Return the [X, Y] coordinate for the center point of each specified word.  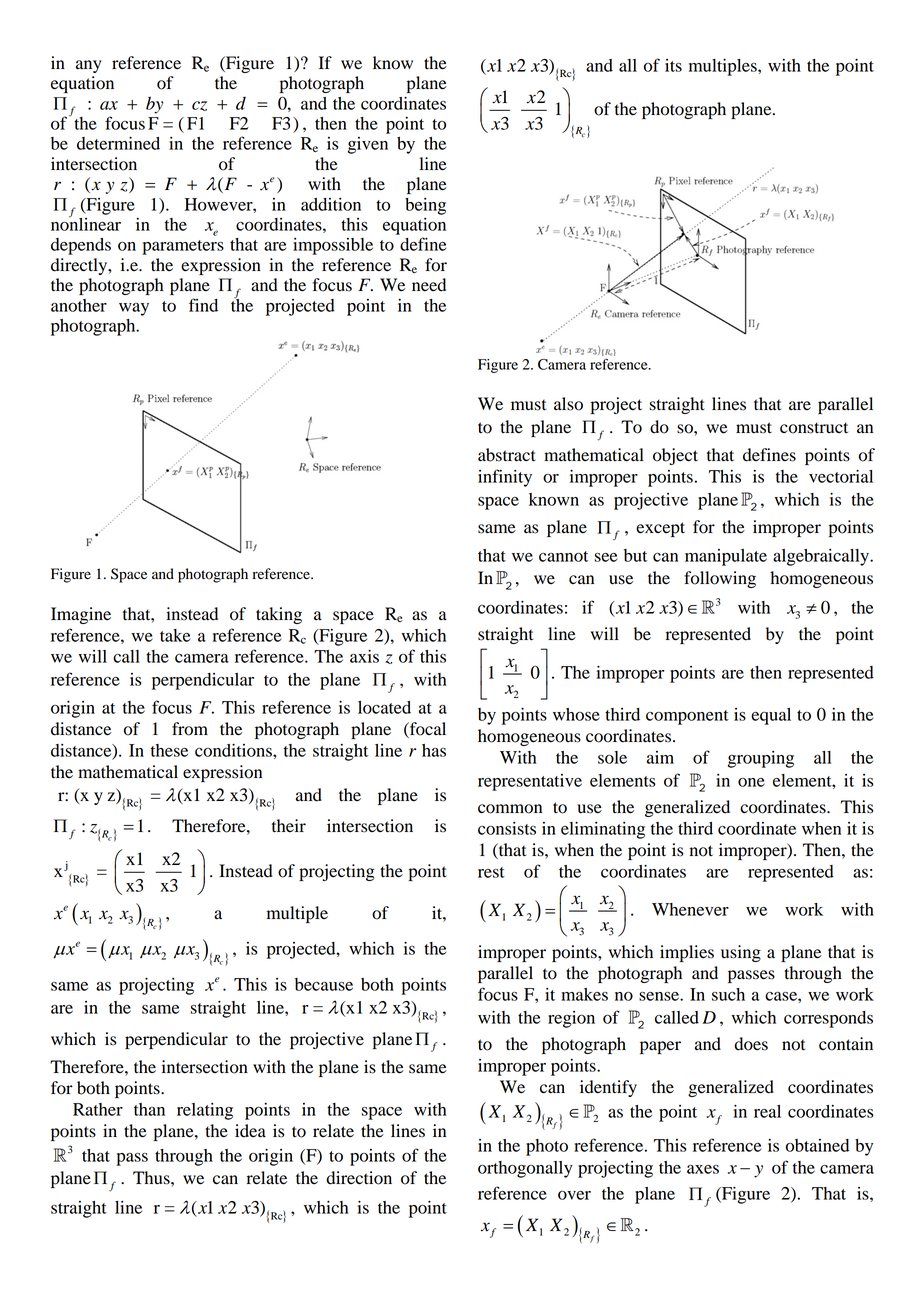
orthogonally [525, 1169]
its [673, 65]
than [149, 1109]
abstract [507, 455]
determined [118, 143]
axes [703, 1169]
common [510, 809]
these [169, 750]
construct [814, 428]
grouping [761, 759]
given [368, 145]
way [134, 309]
